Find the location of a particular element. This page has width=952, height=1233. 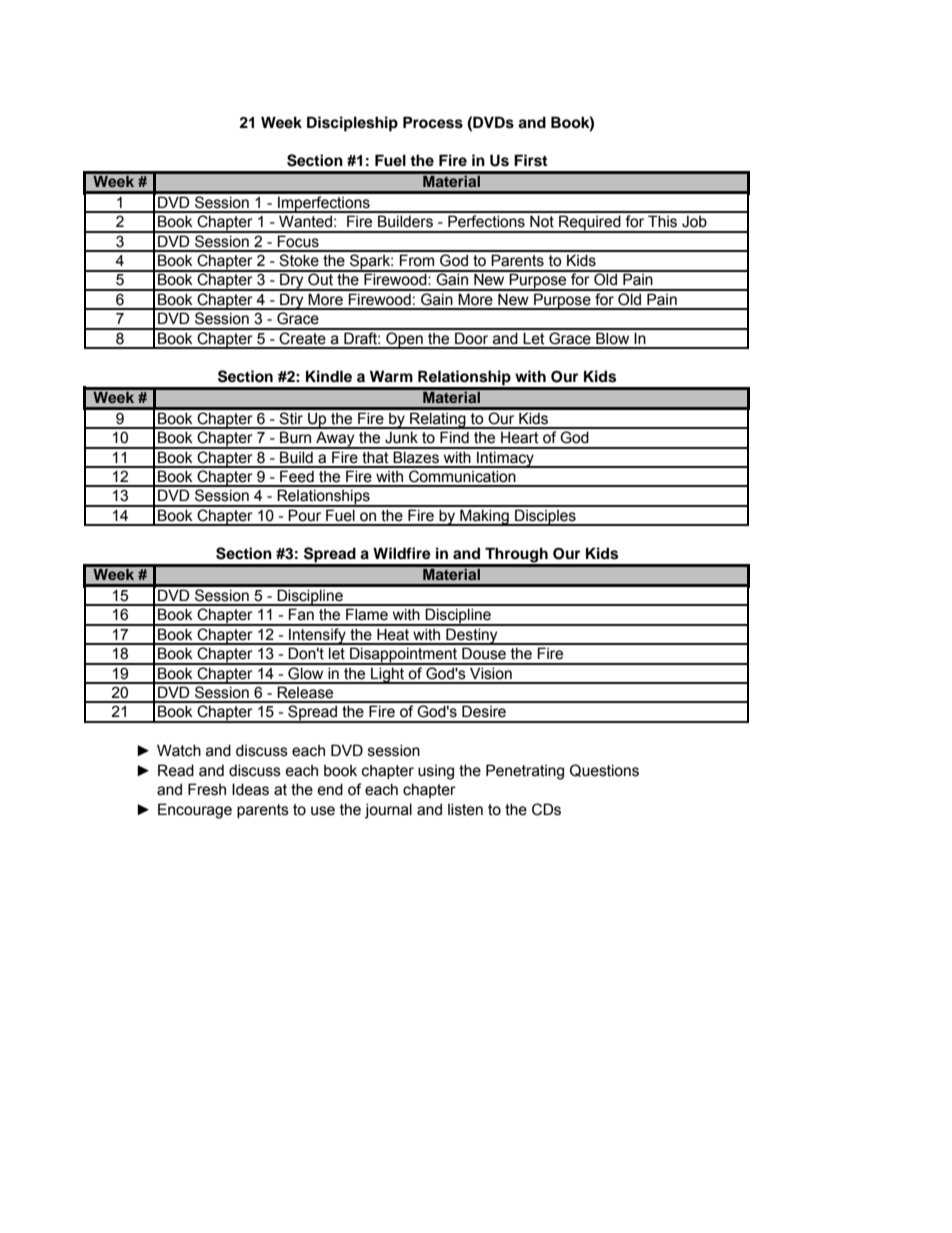

Disappointment is located at coordinates (404, 656).
